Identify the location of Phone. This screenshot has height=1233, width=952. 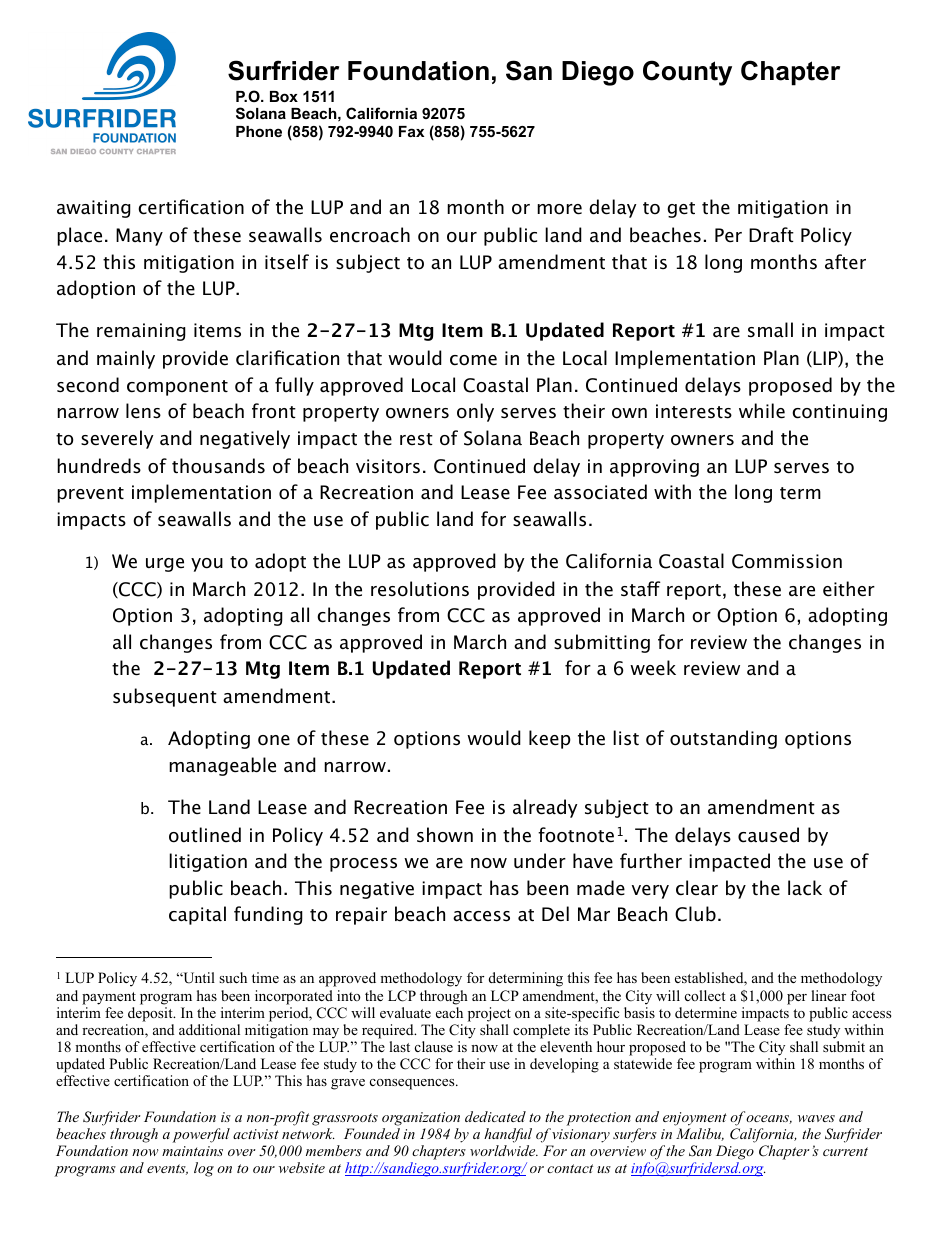
(259, 131).
